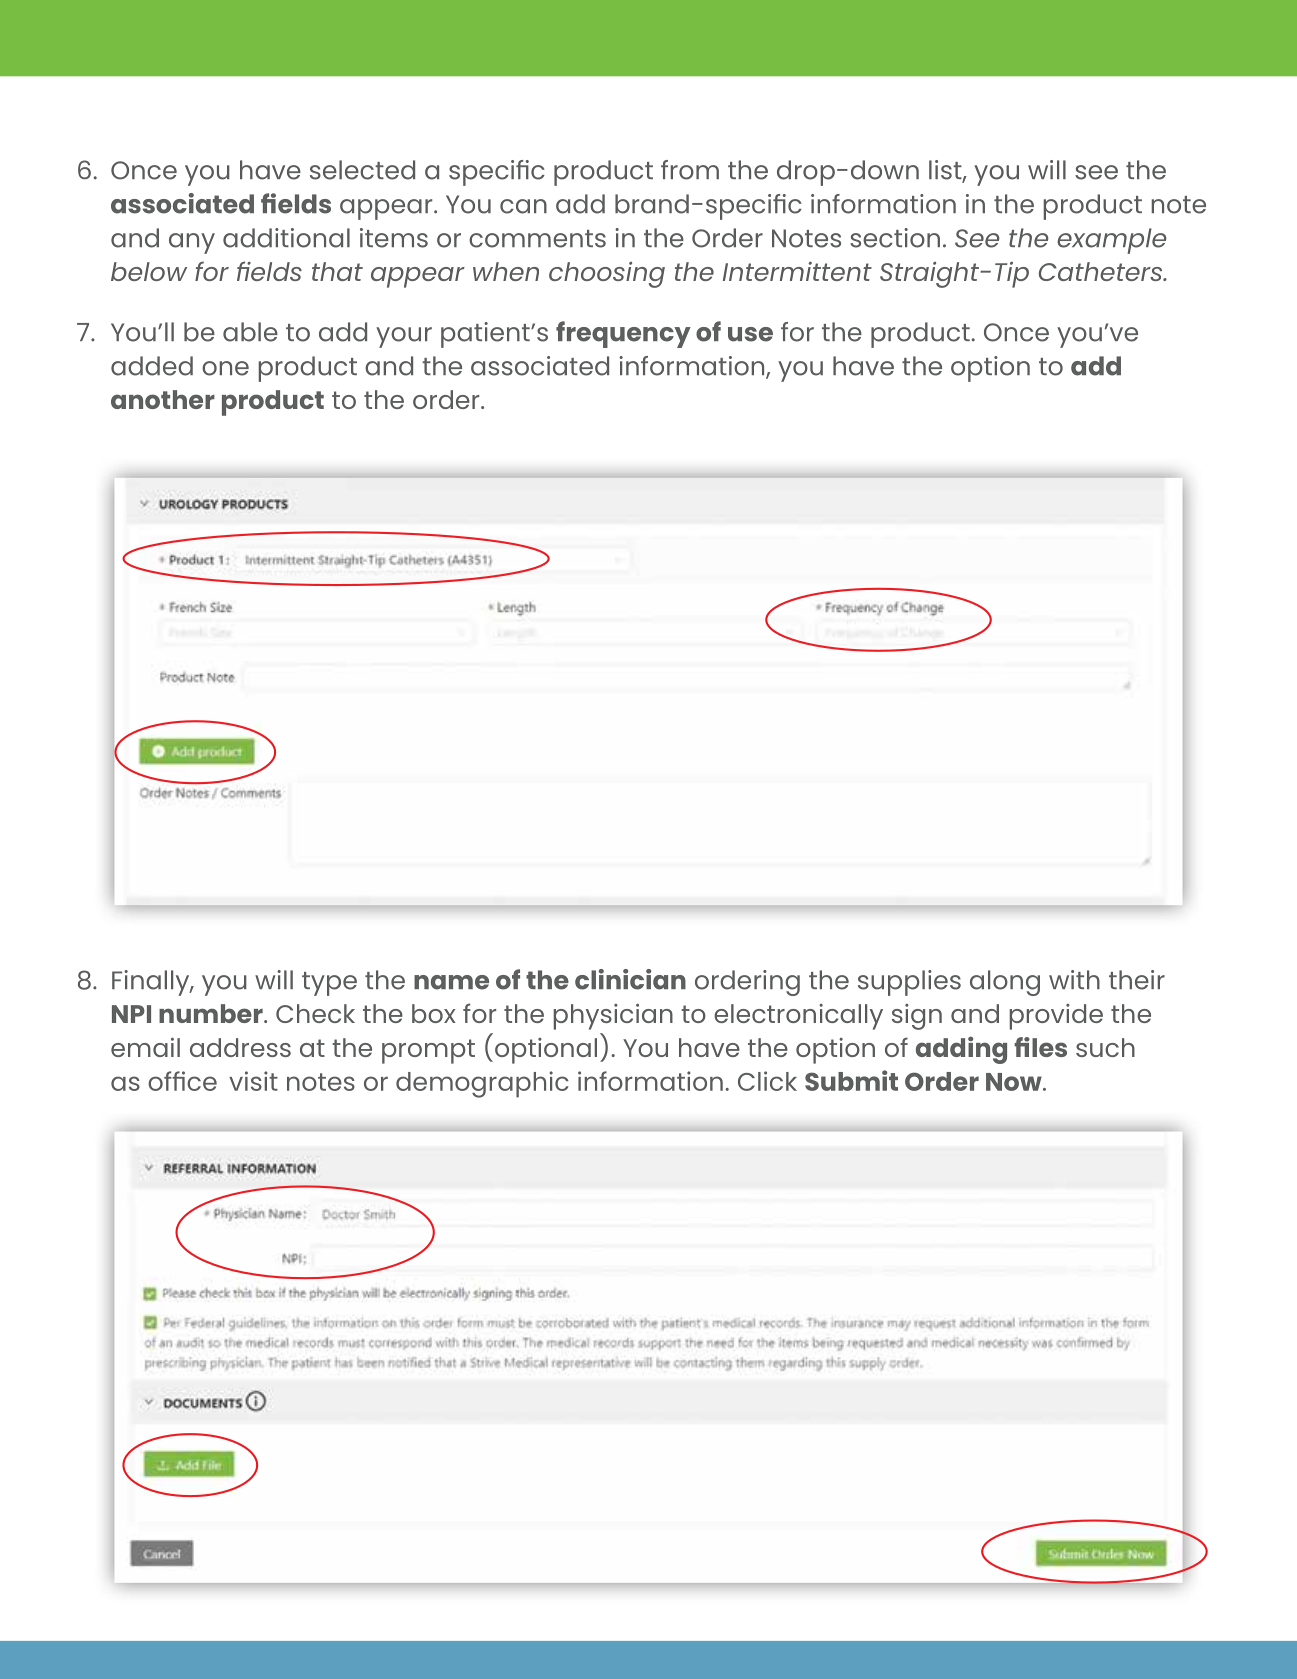 Image resolution: width=1297 pixels, height=1679 pixels. Describe the element at coordinates (329, 984) in the image. I see `type` at that location.
